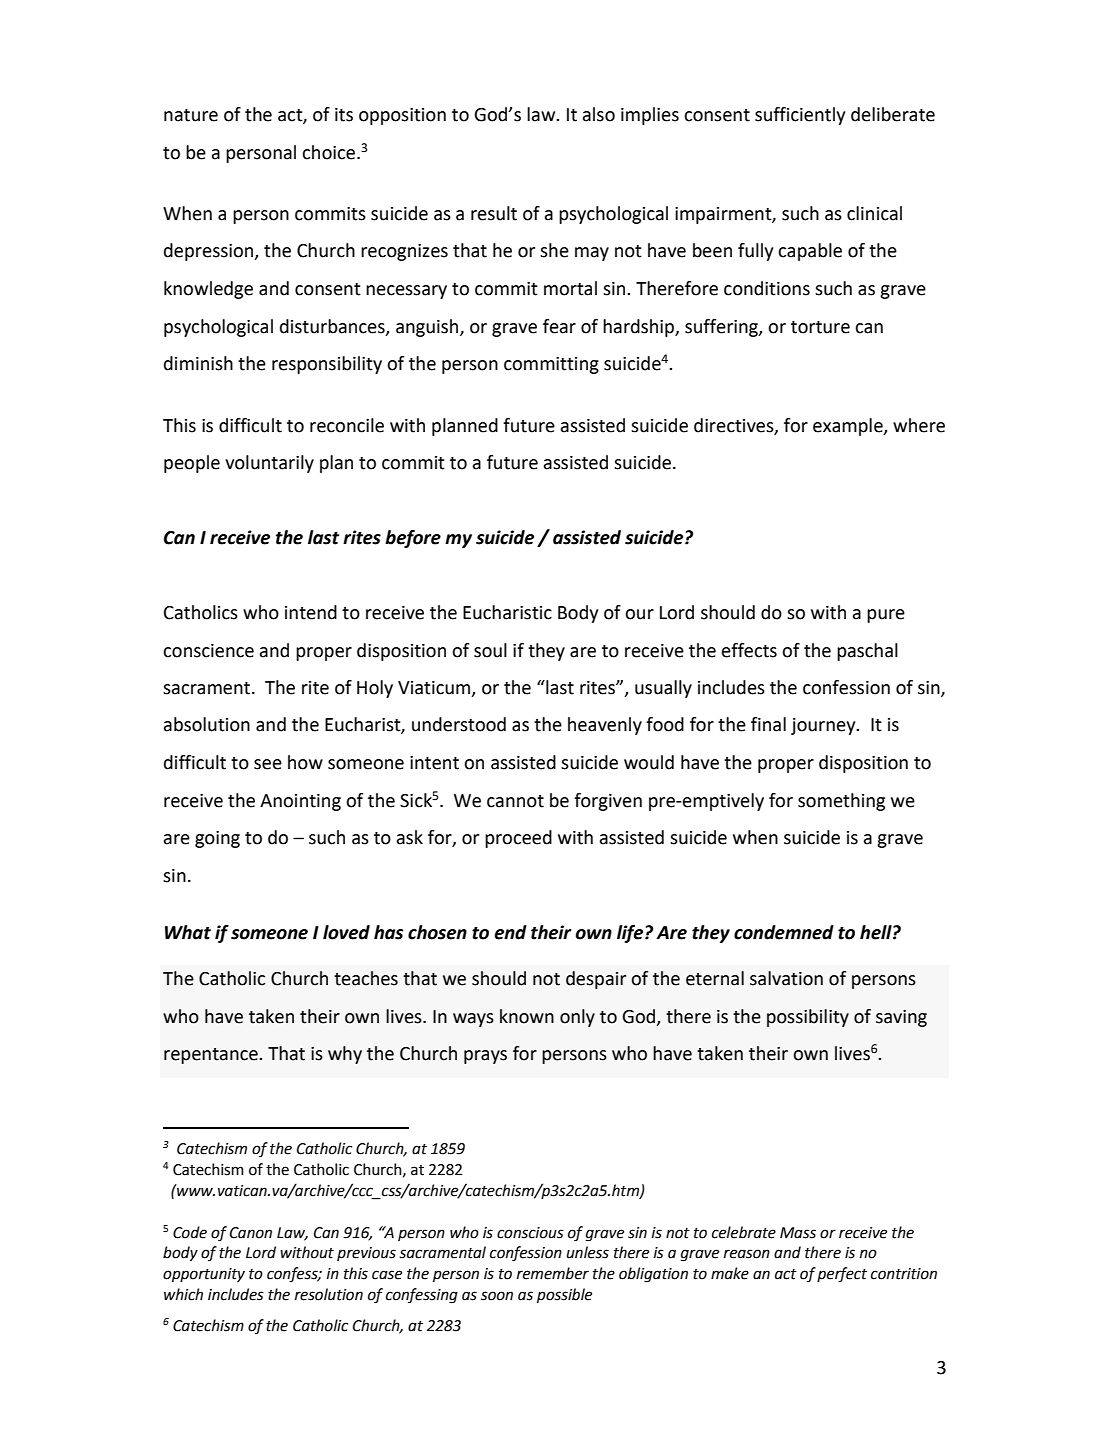 The height and width of the screenshot is (1437, 1110). What do you see at coordinates (251, 1233) in the screenshot?
I see `Canon` at bounding box center [251, 1233].
